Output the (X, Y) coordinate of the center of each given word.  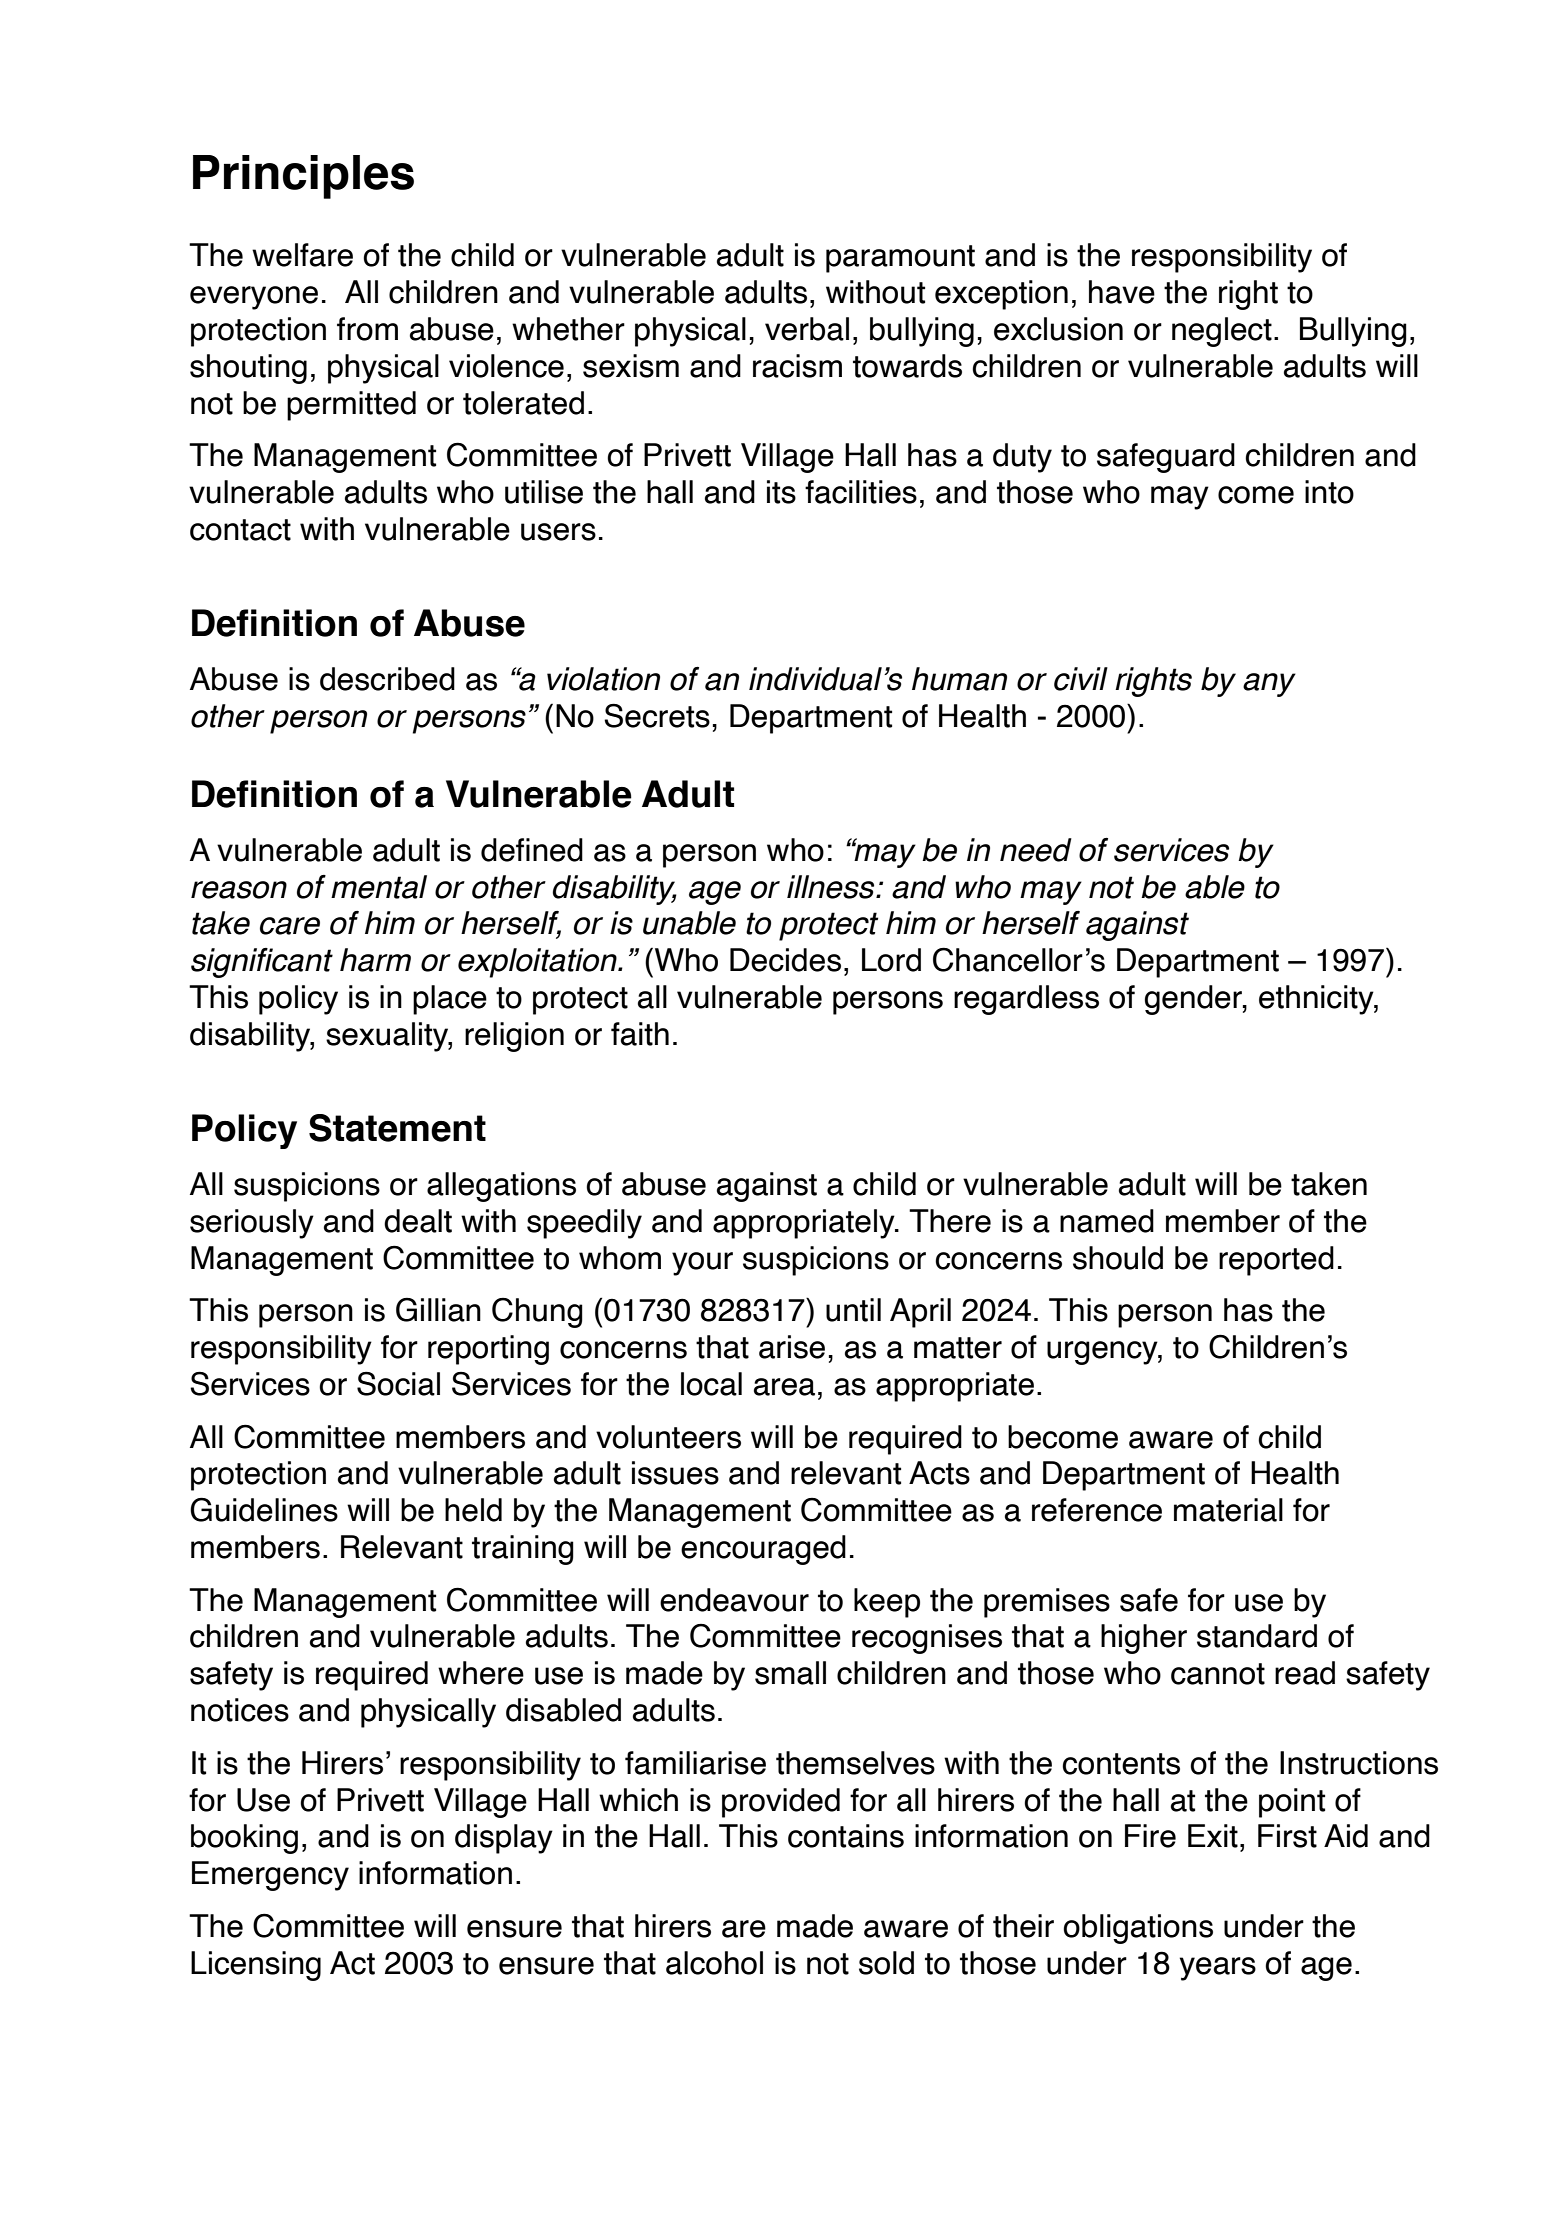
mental (379, 887)
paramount (900, 259)
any (1269, 685)
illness (832, 887)
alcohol (714, 1963)
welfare (302, 255)
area (784, 1387)
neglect (1222, 332)
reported (1276, 1261)
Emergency (270, 1876)
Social (398, 1384)
